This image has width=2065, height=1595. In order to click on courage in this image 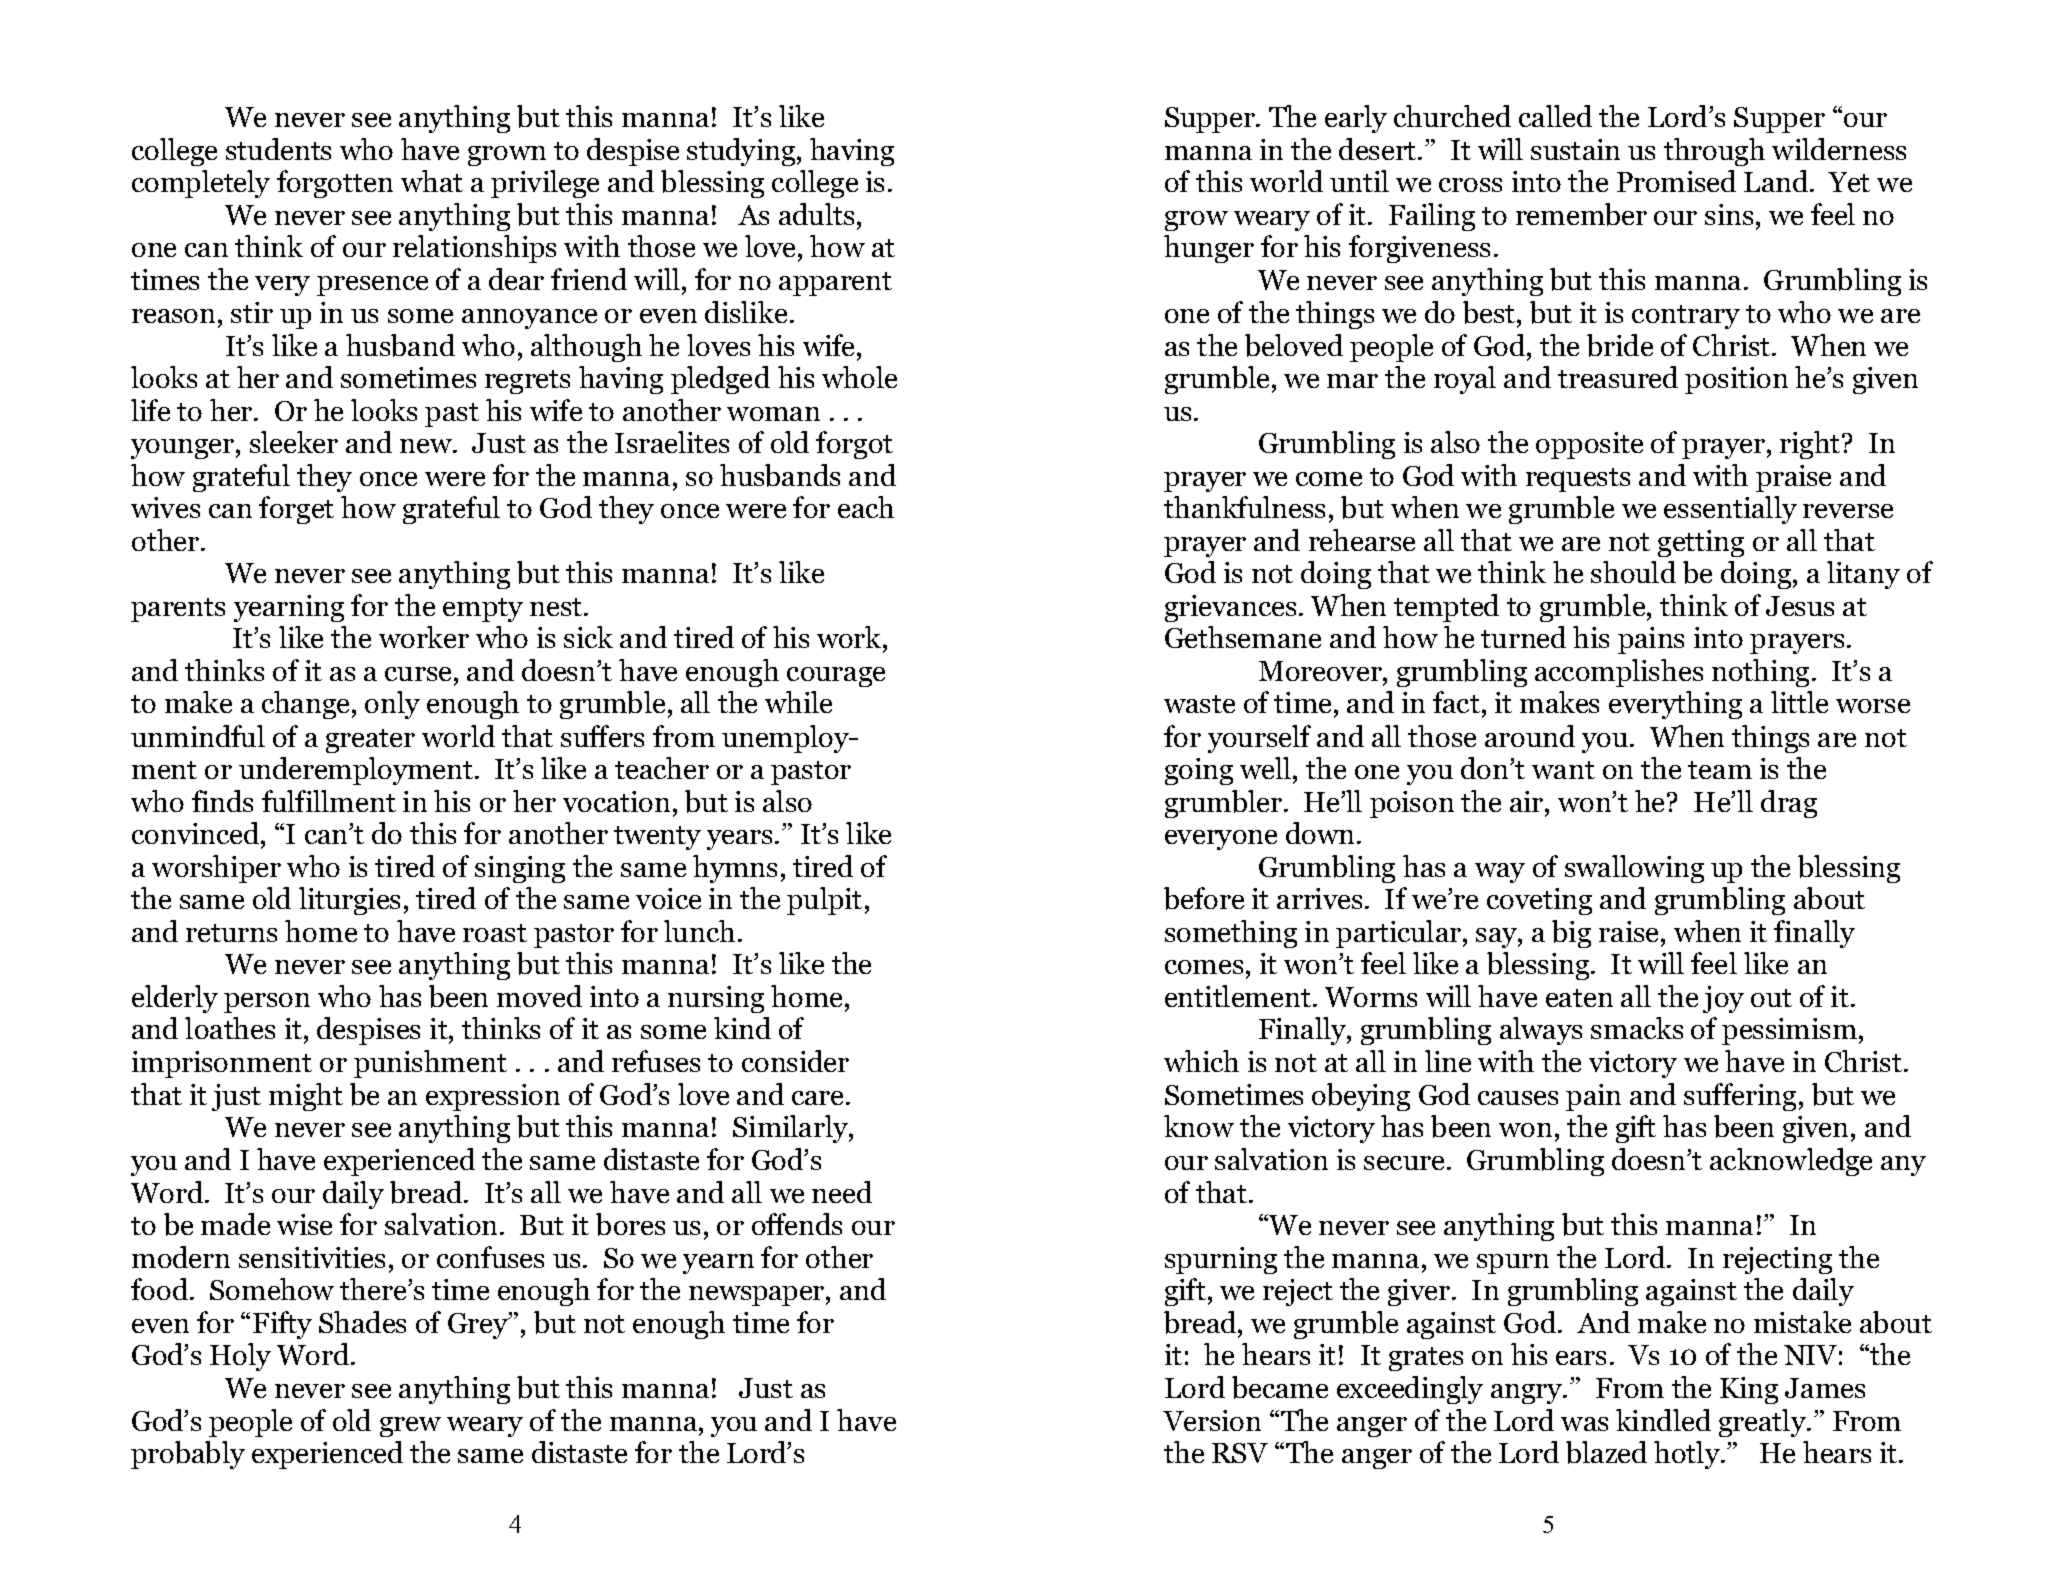, I will do `click(836, 677)`.
